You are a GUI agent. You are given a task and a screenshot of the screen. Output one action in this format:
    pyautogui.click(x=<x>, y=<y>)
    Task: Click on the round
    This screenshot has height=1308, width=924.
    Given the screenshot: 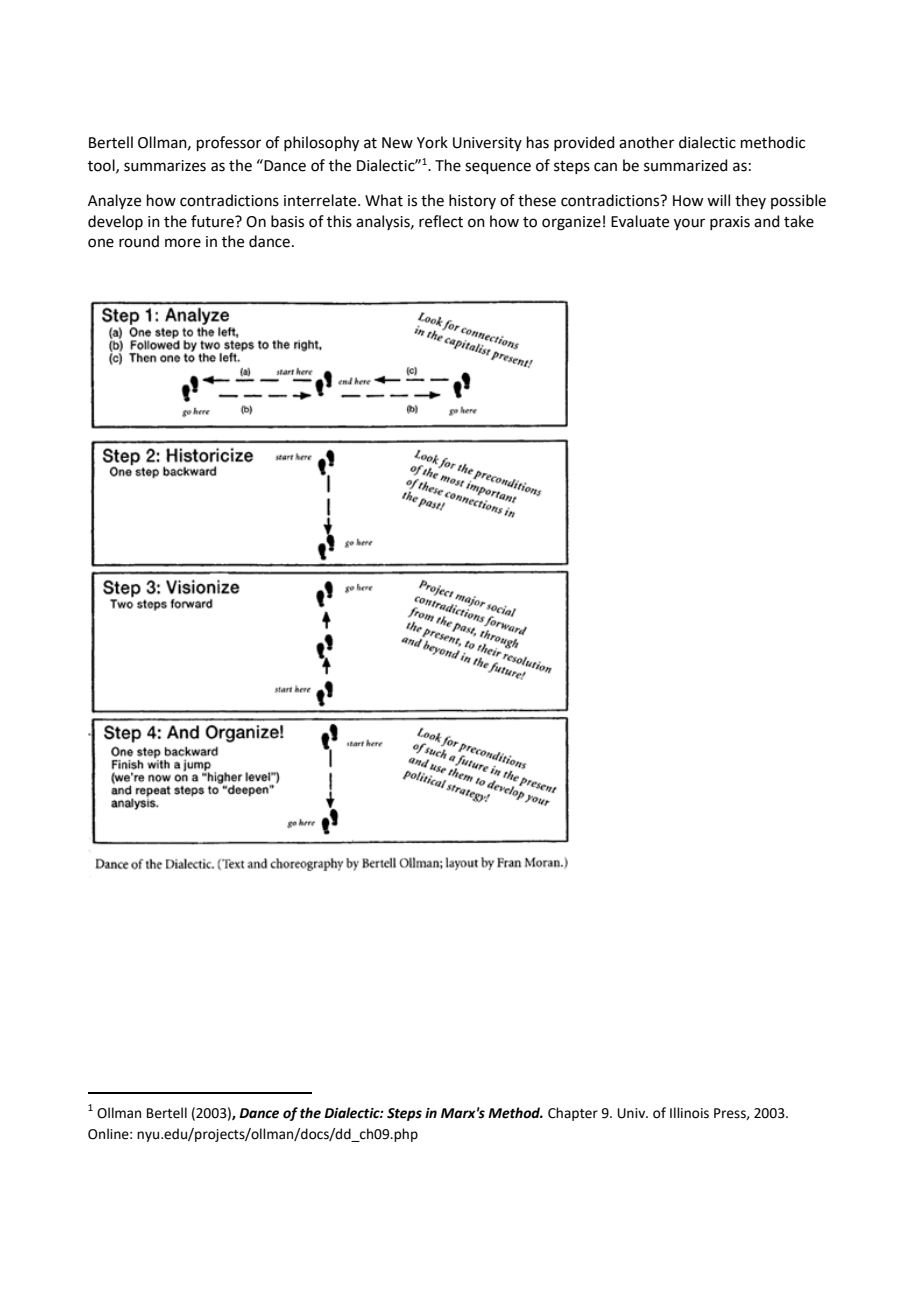 What is the action you would take?
    pyautogui.click(x=139, y=241)
